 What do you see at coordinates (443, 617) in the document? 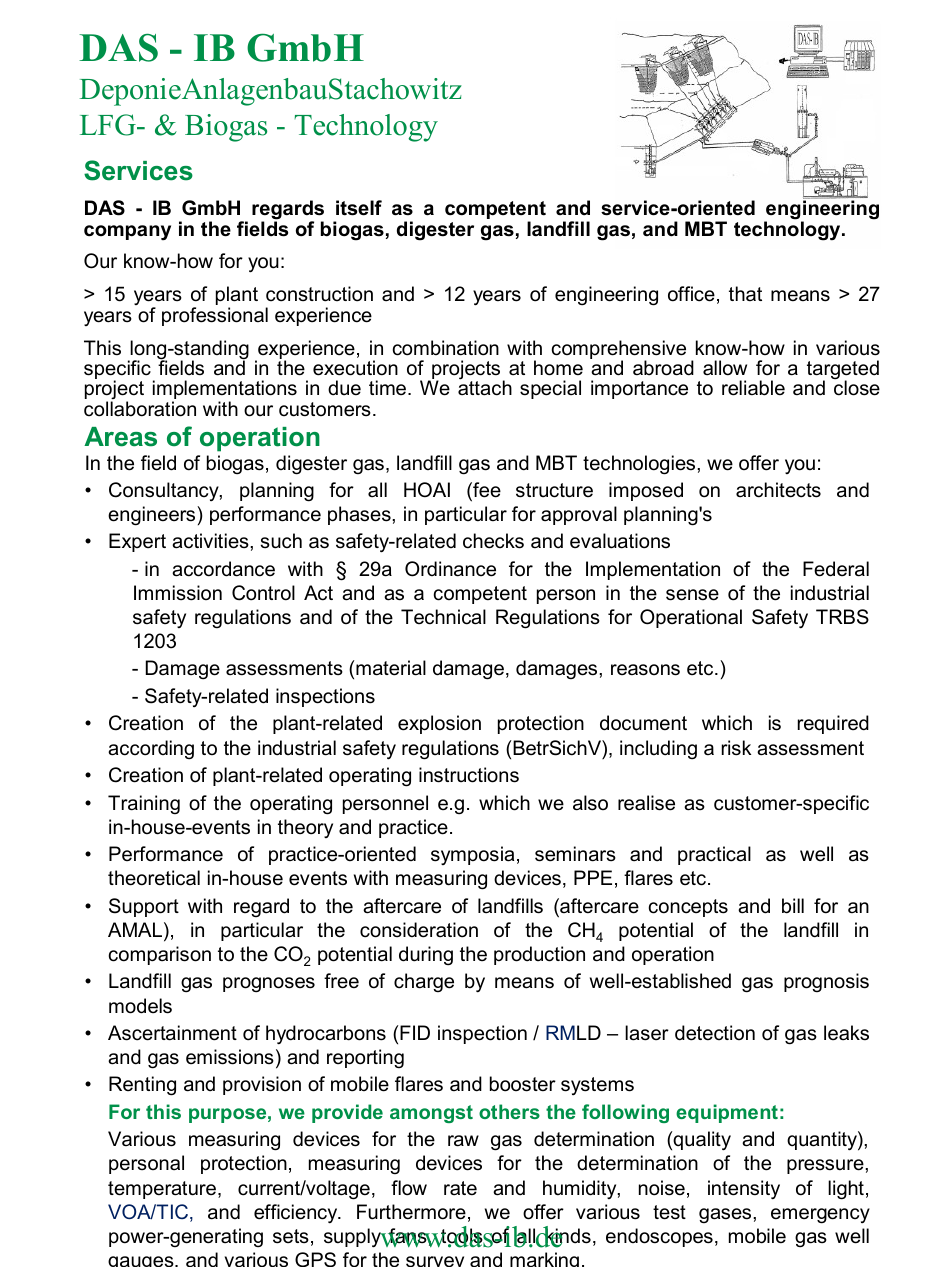
I see `Technical` at bounding box center [443, 617].
